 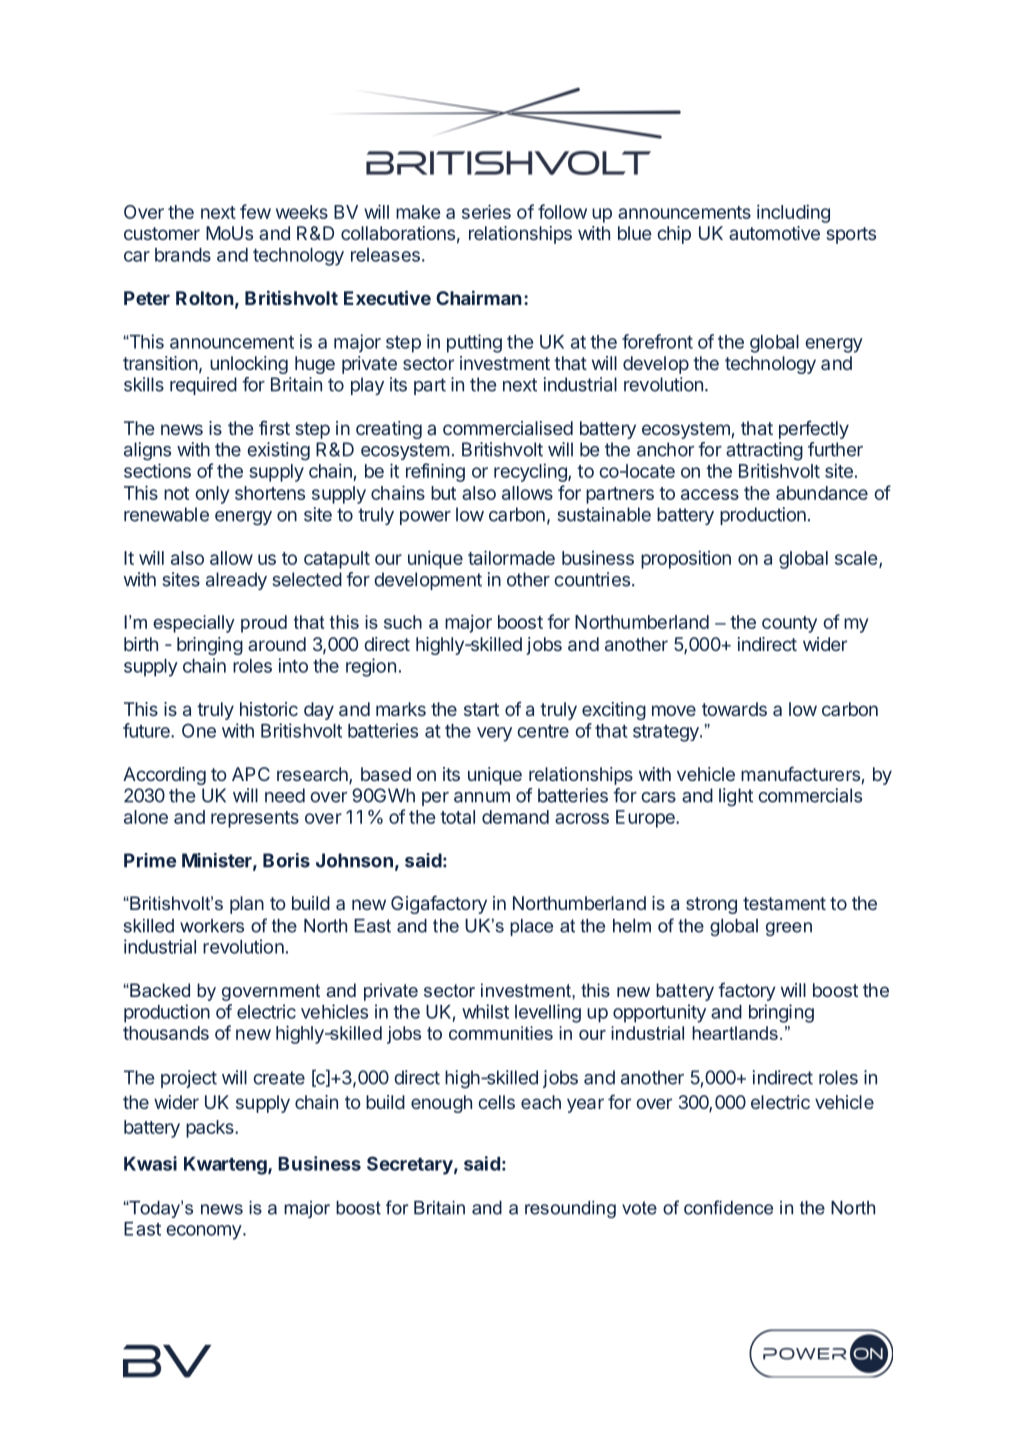 What do you see at coordinates (774, 233) in the screenshot?
I see `automotive` at bounding box center [774, 233].
